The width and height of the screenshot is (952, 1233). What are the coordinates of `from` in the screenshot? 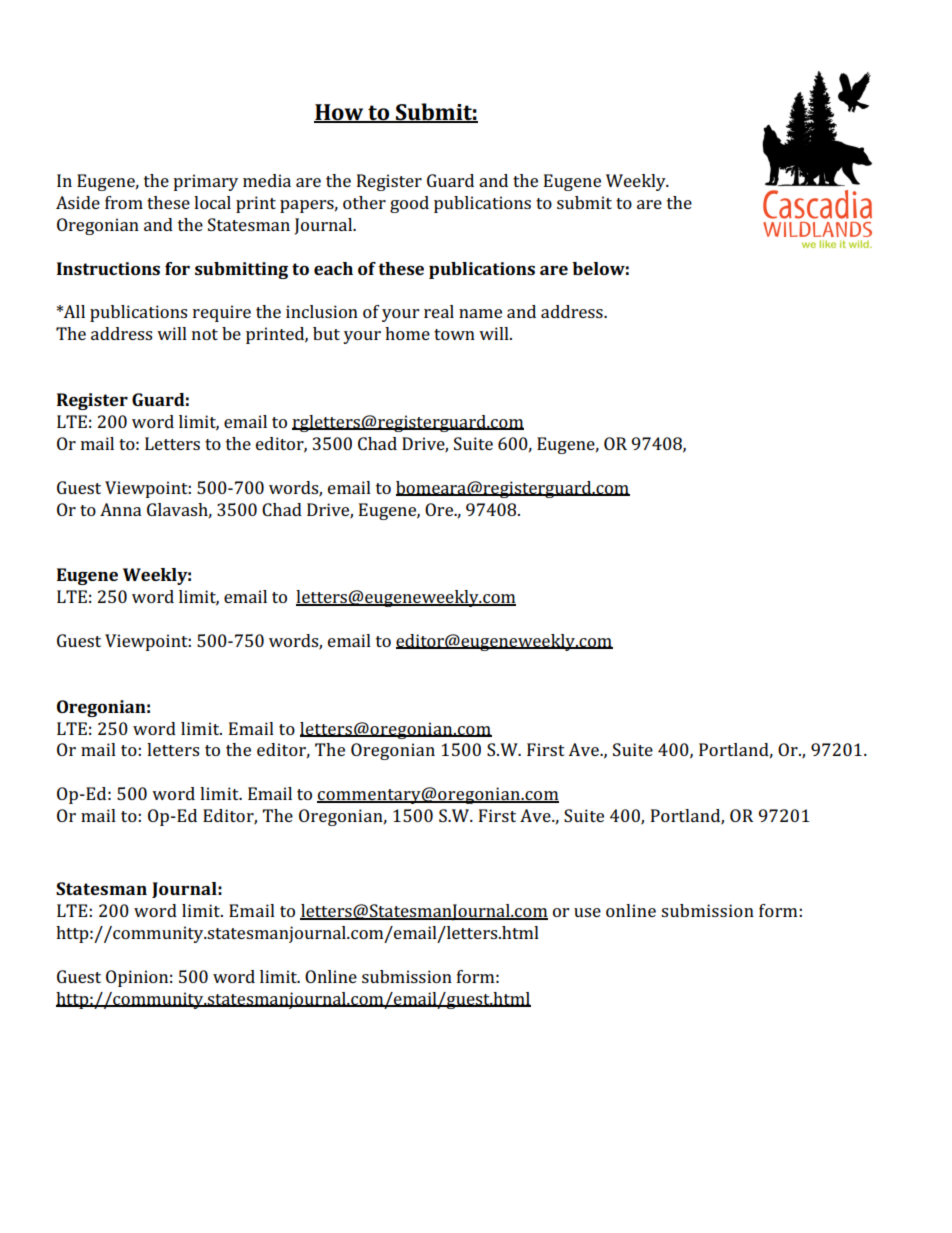 It's located at (124, 202).
